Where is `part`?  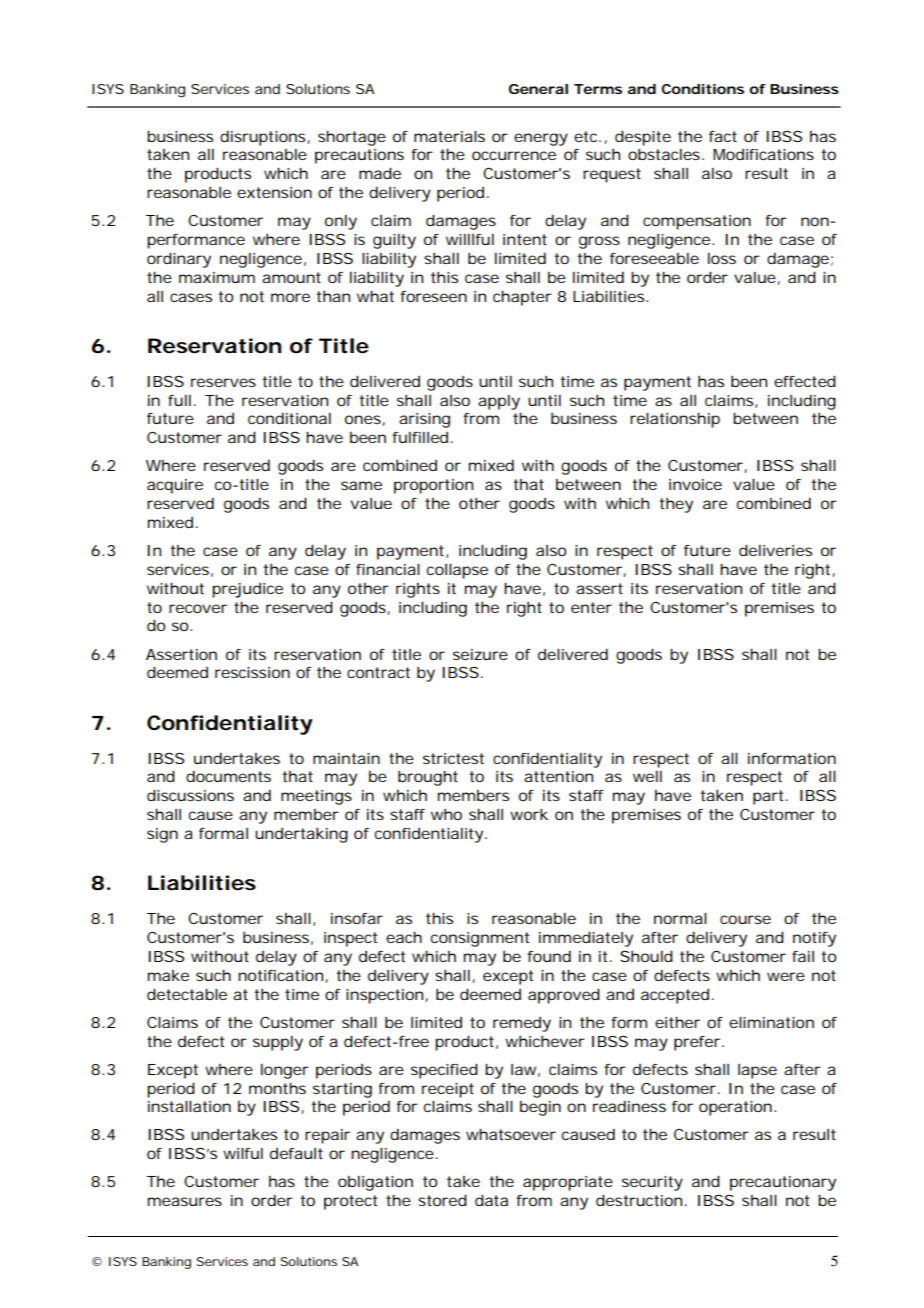
part is located at coordinates (770, 797).
